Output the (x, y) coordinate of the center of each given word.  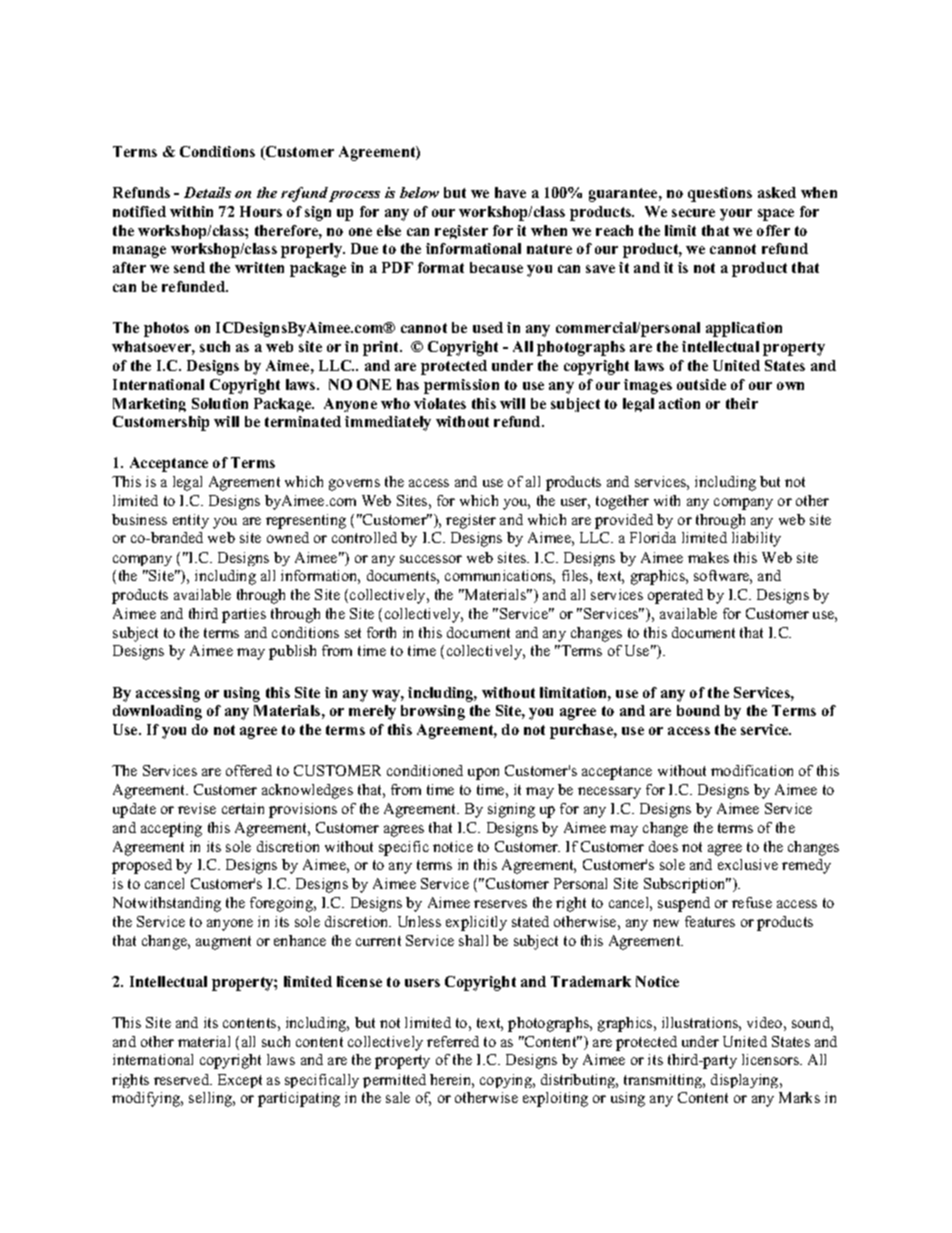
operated (675, 596)
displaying (746, 1081)
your (736, 215)
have (510, 192)
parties (244, 615)
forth (381, 632)
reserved (183, 1079)
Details (207, 192)
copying (507, 1081)
